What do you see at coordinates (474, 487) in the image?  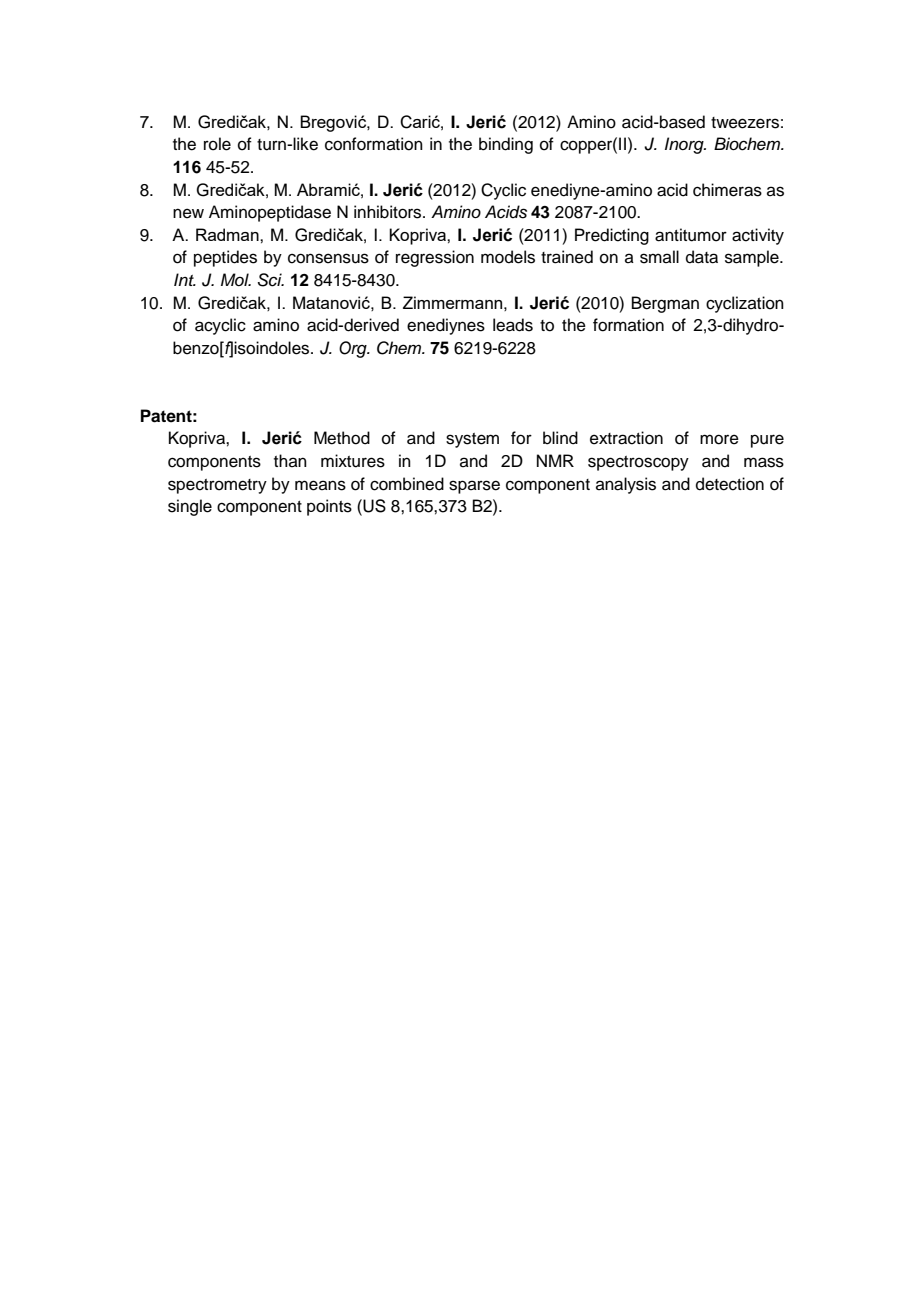 I see `sparse` at bounding box center [474, 487].
